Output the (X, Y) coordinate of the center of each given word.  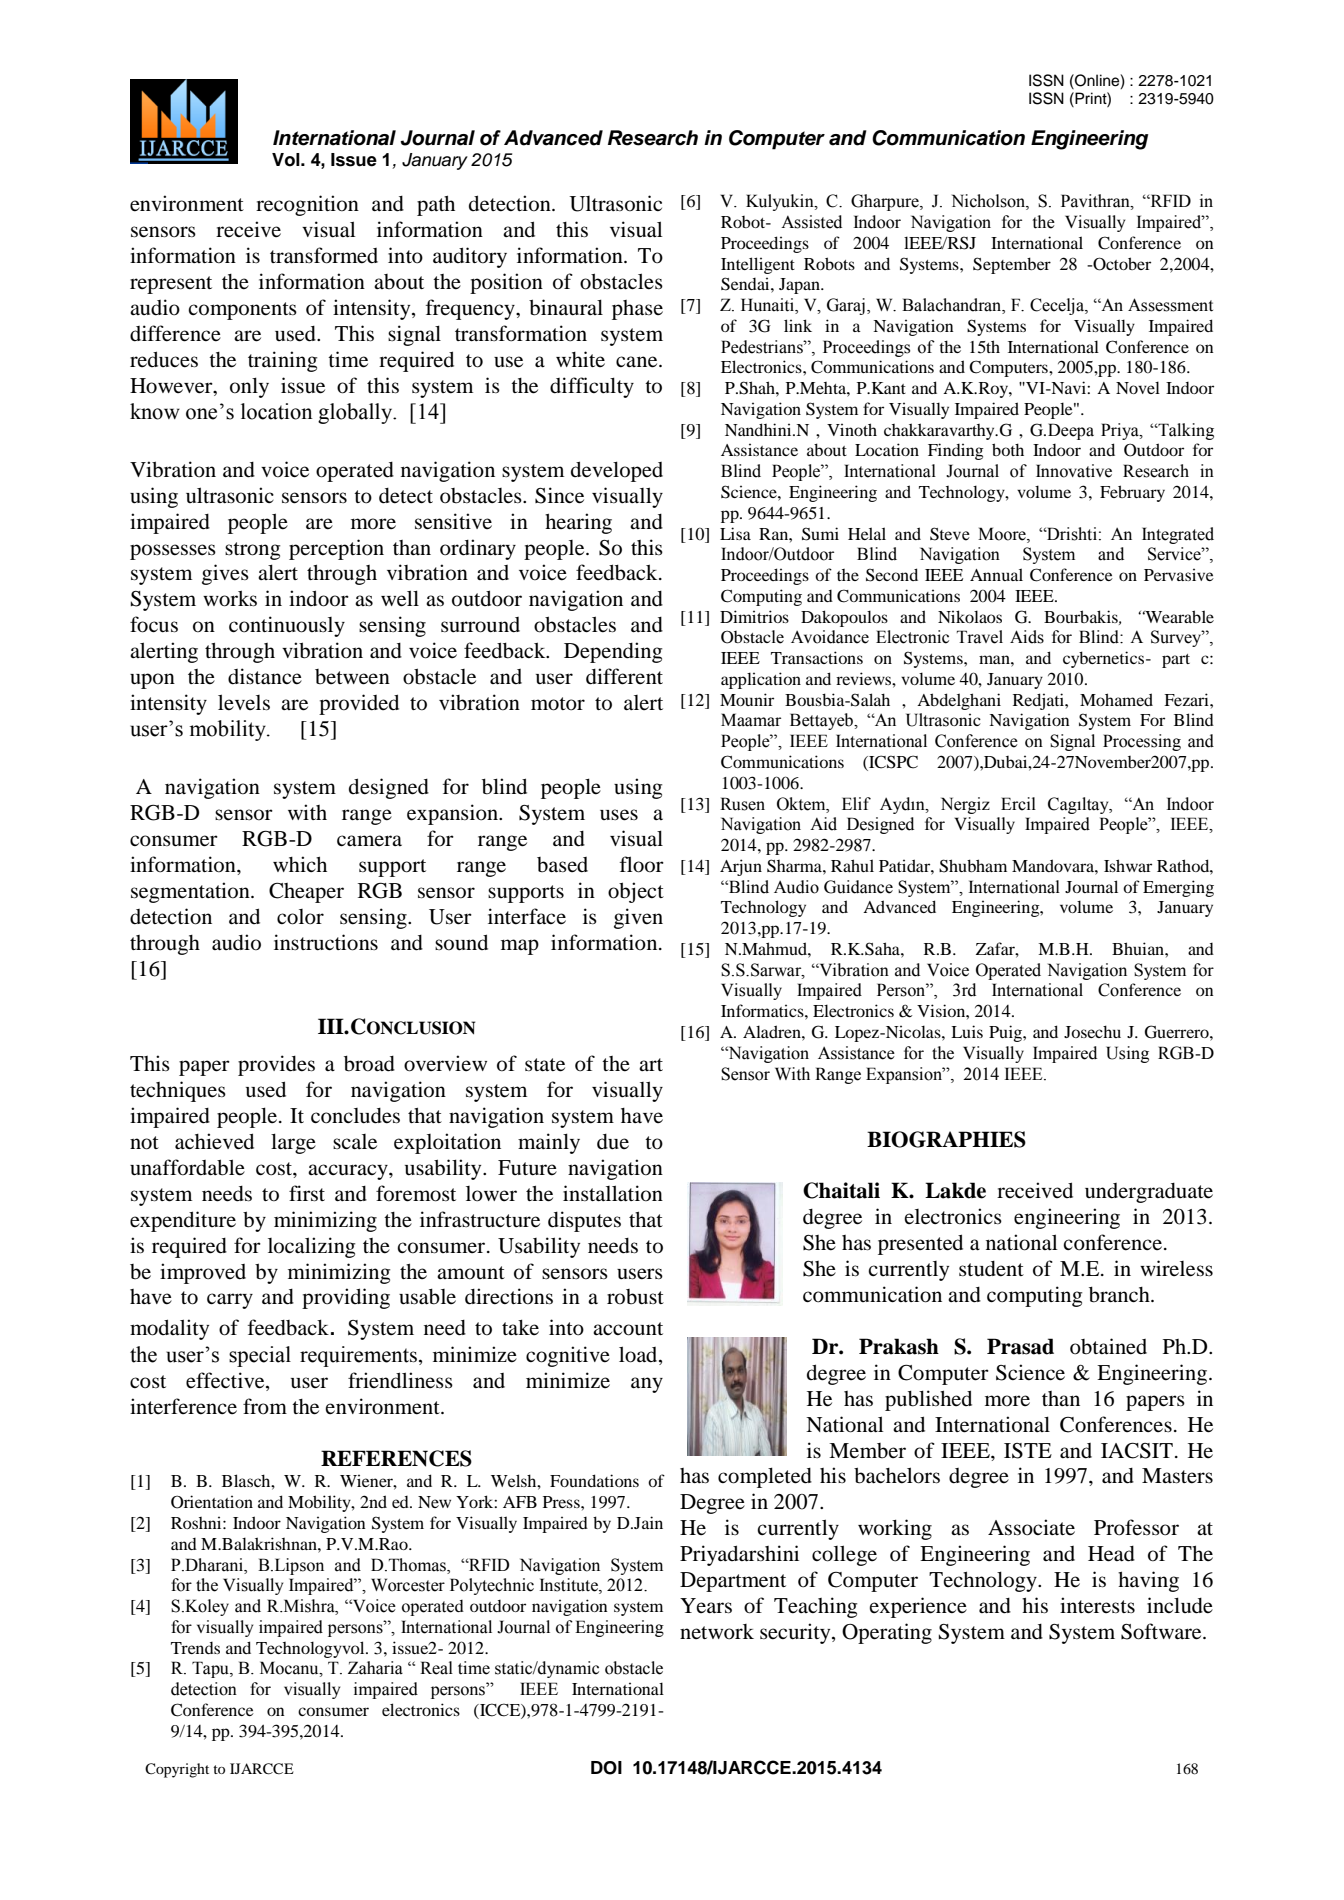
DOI (606, 1768)
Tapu (211, 1669)
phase (637, 310)
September (1012, 265)
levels (244, 702)
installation (613, 1193)
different (624, 676)
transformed (324, 255)
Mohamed (1116, 699)
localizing (311, 1247)
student (991, 1269)
